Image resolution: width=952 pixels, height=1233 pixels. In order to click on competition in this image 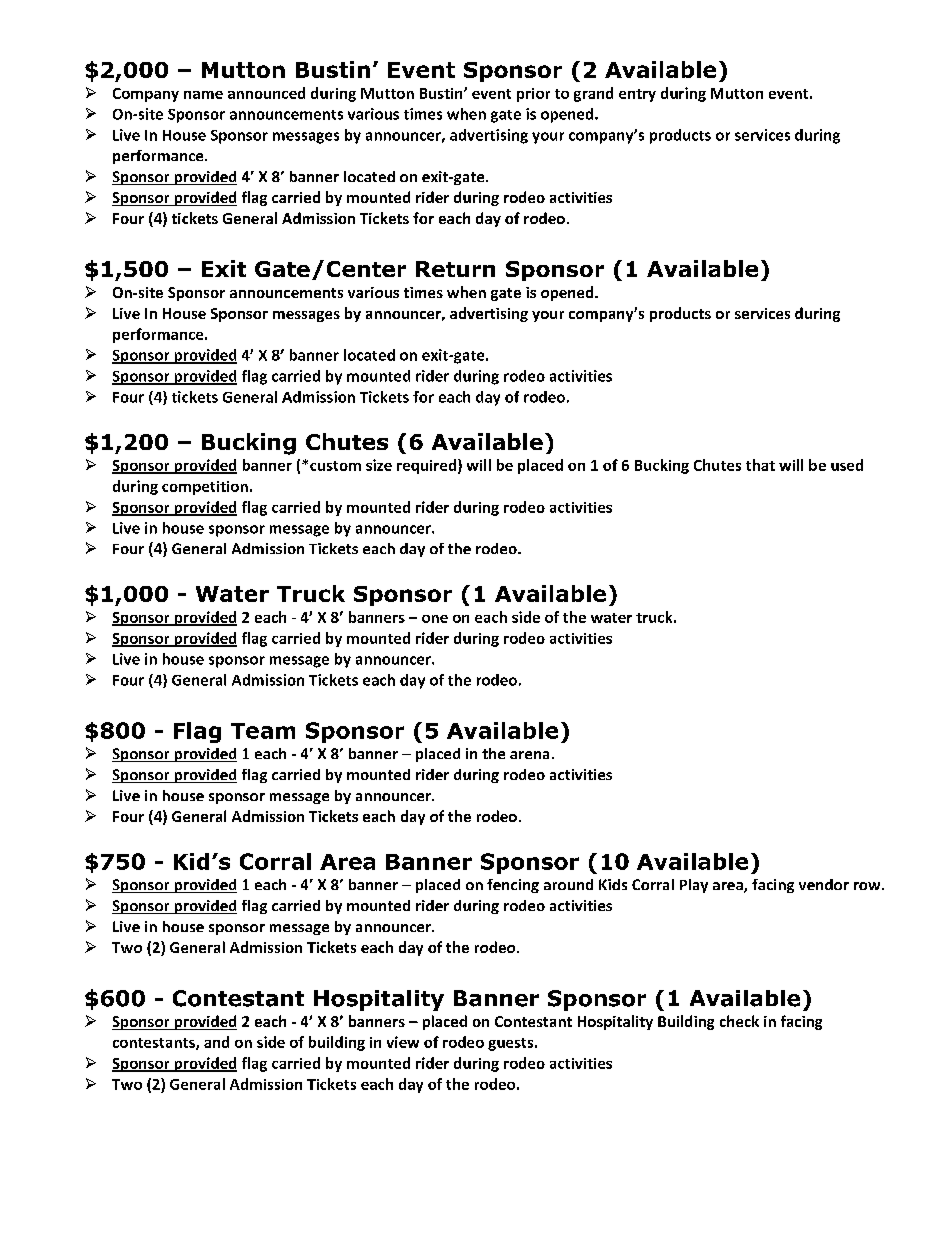, I will do `click(205, 488)`.
